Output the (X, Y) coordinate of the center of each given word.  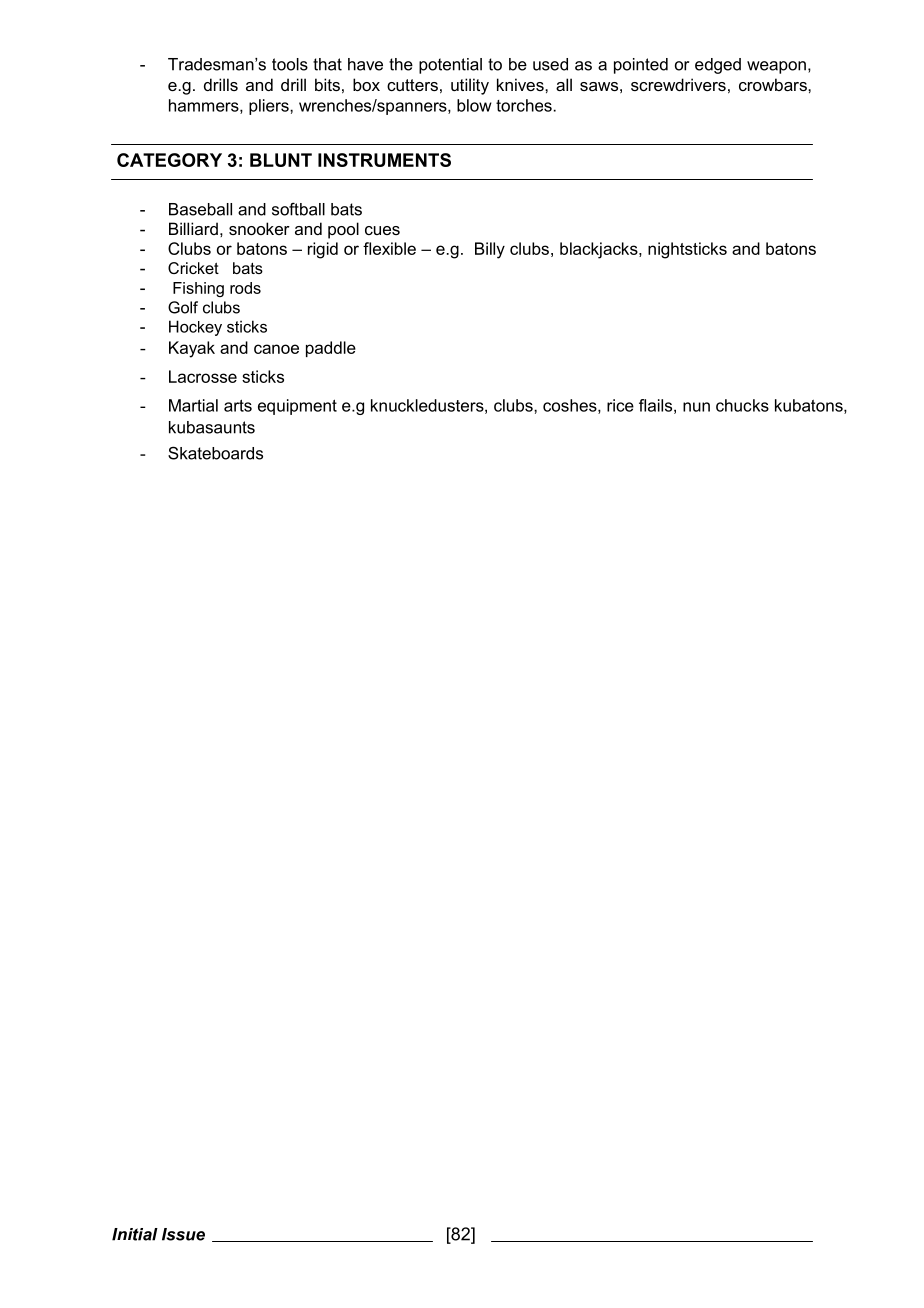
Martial (193, 405)
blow (474, 105)
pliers (270, 107)
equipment (297, 407)
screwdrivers (678, 84)
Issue (183, 1234)
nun (696, 407)
